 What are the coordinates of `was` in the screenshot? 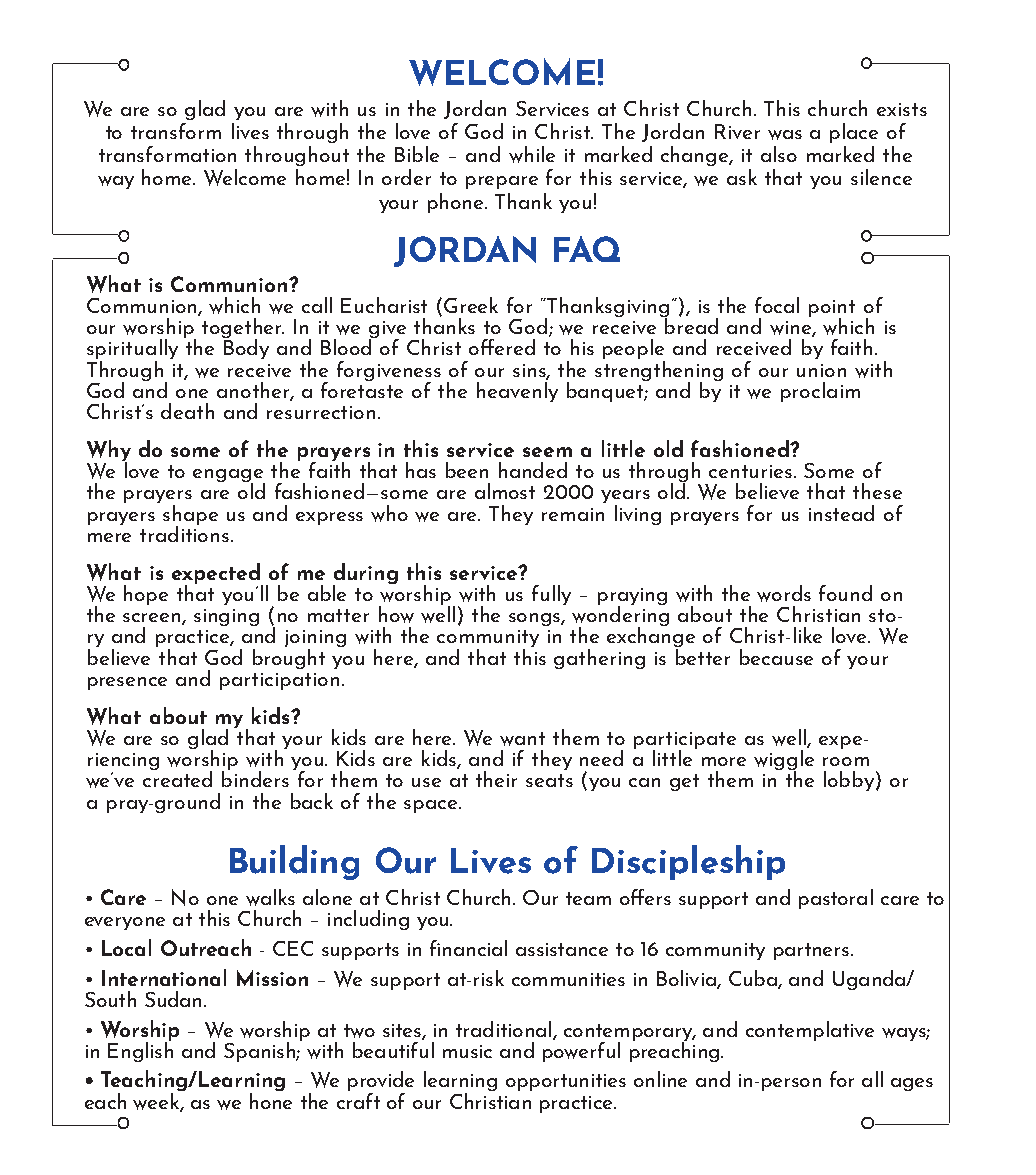 It's located at (785, 135).
